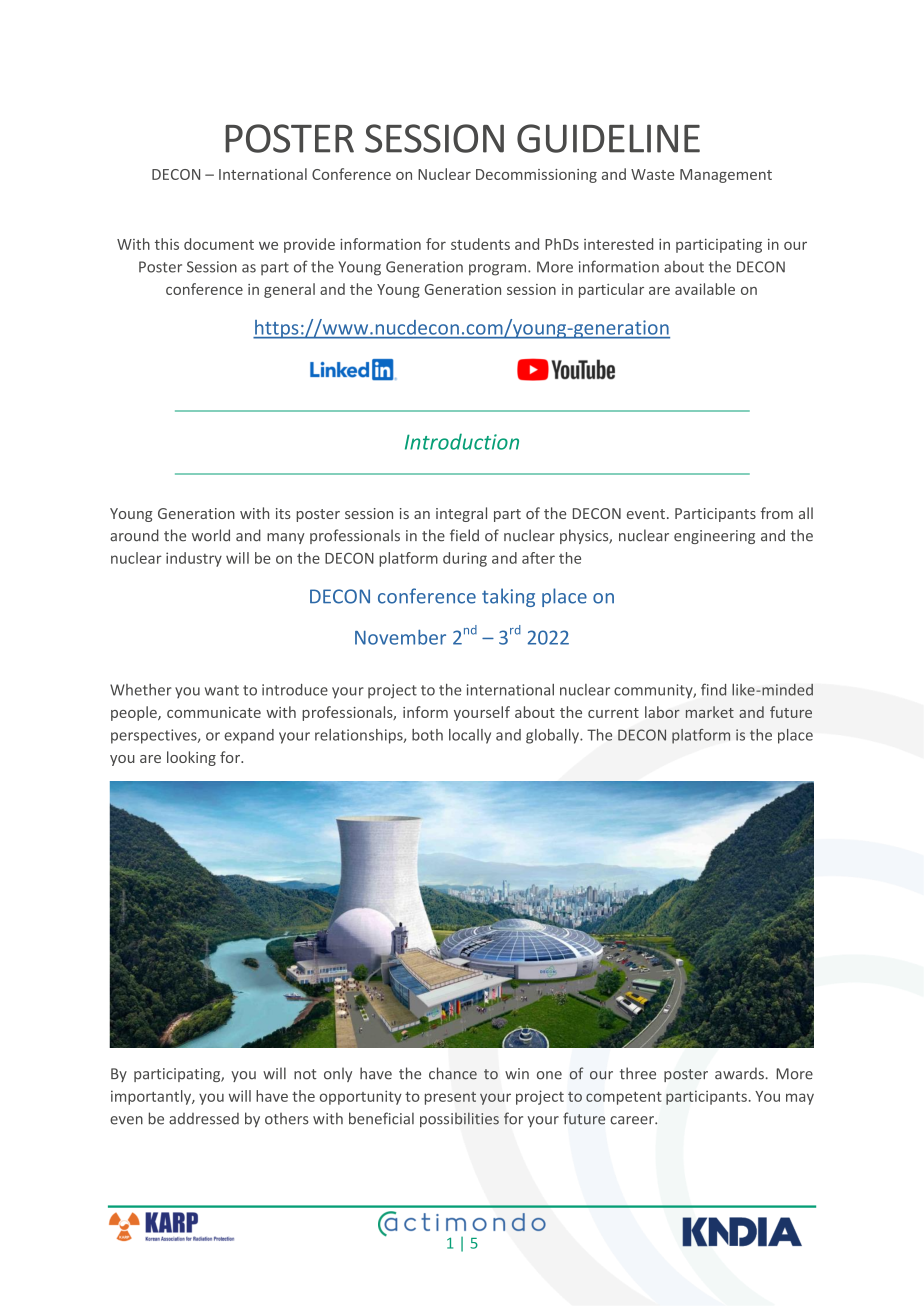 This screenshot has width=924, height=1308. What do you see at coordinates (508, 597) in the screenshot?
I see `taking` at bounding box center [508, 597].
